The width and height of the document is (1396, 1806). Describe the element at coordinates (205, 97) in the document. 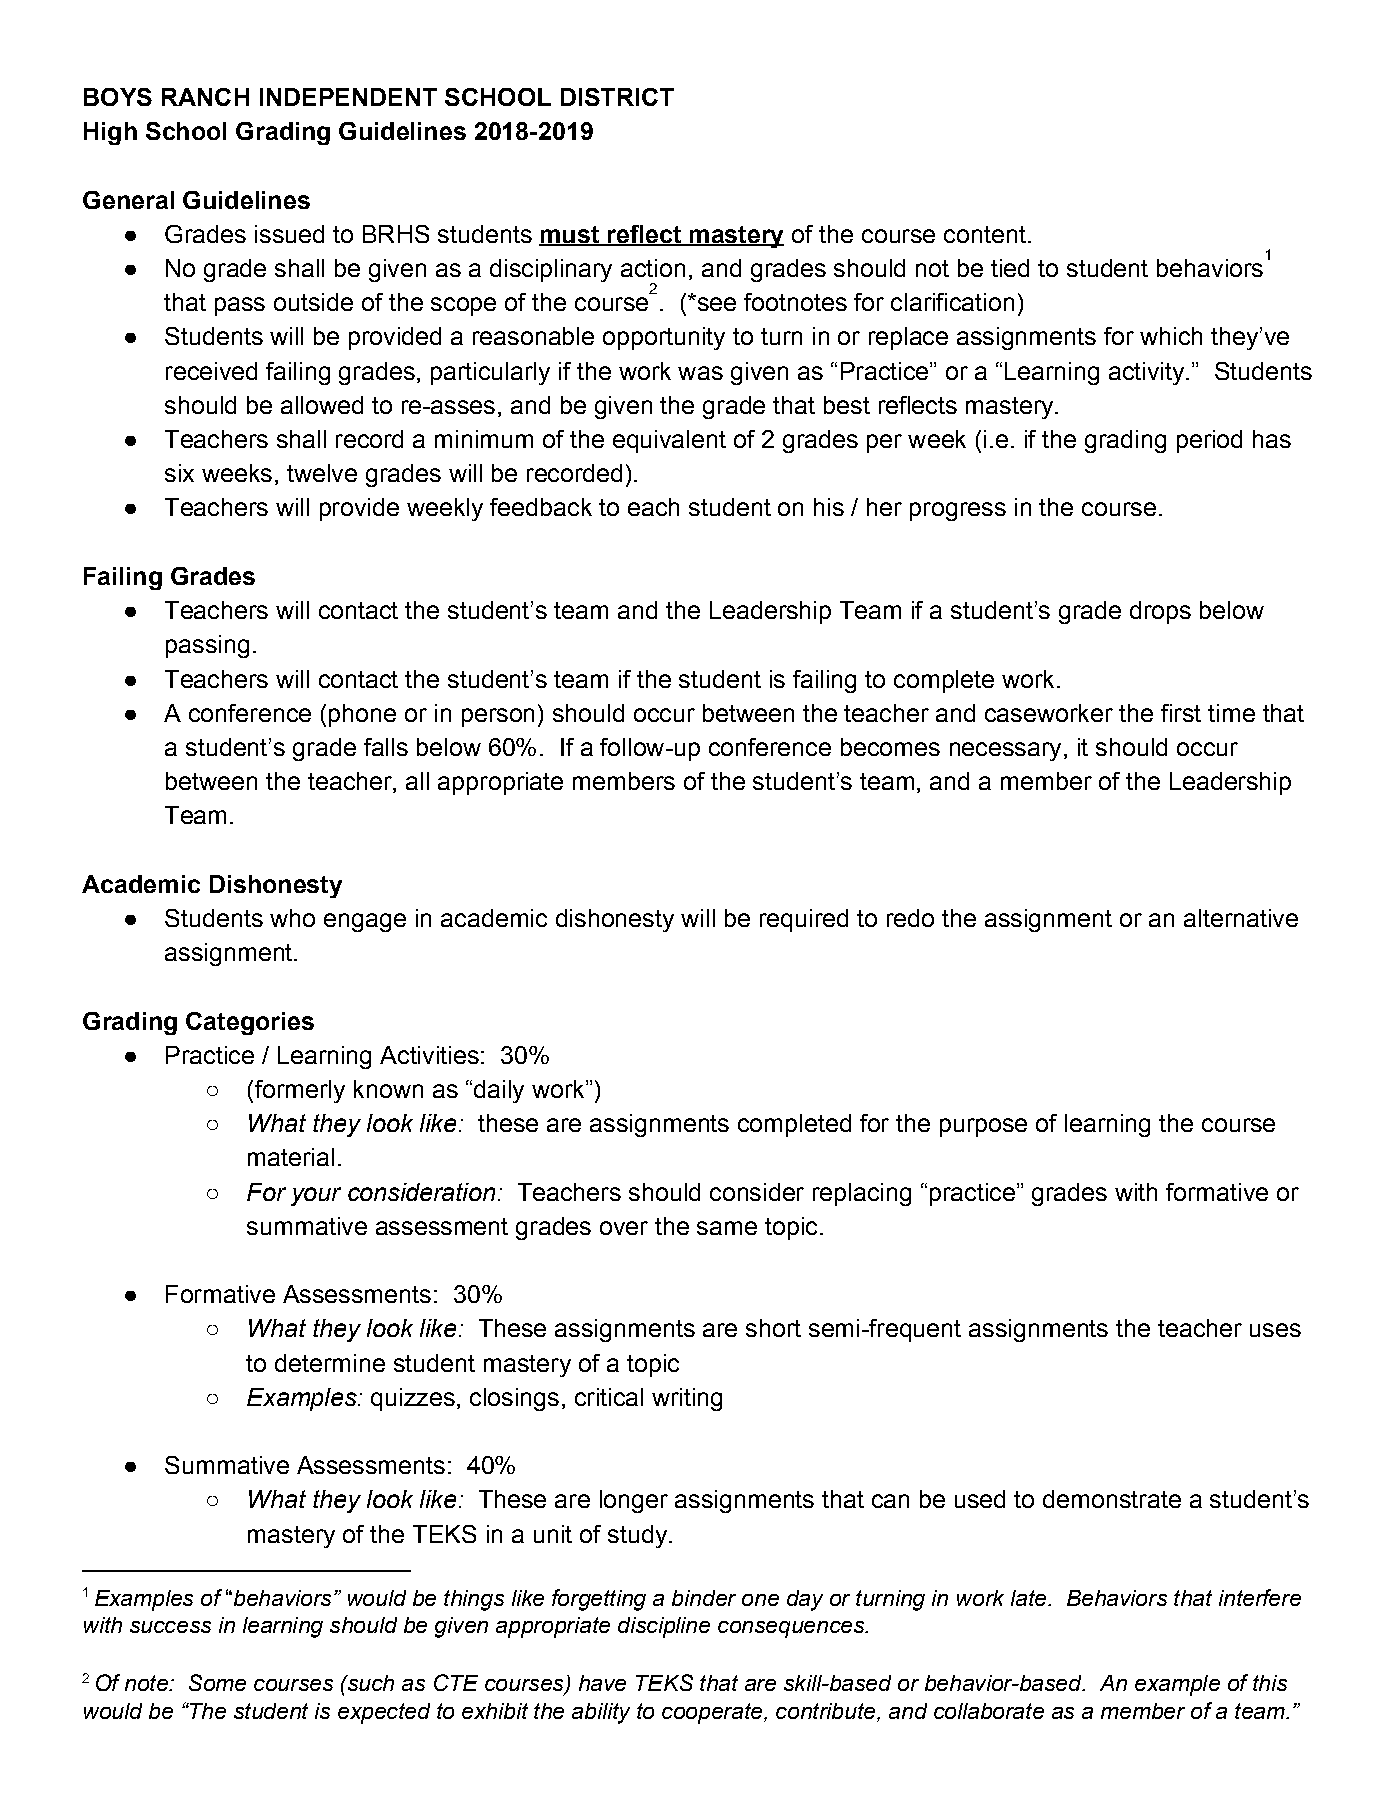

I see `RANCH` at that location.
